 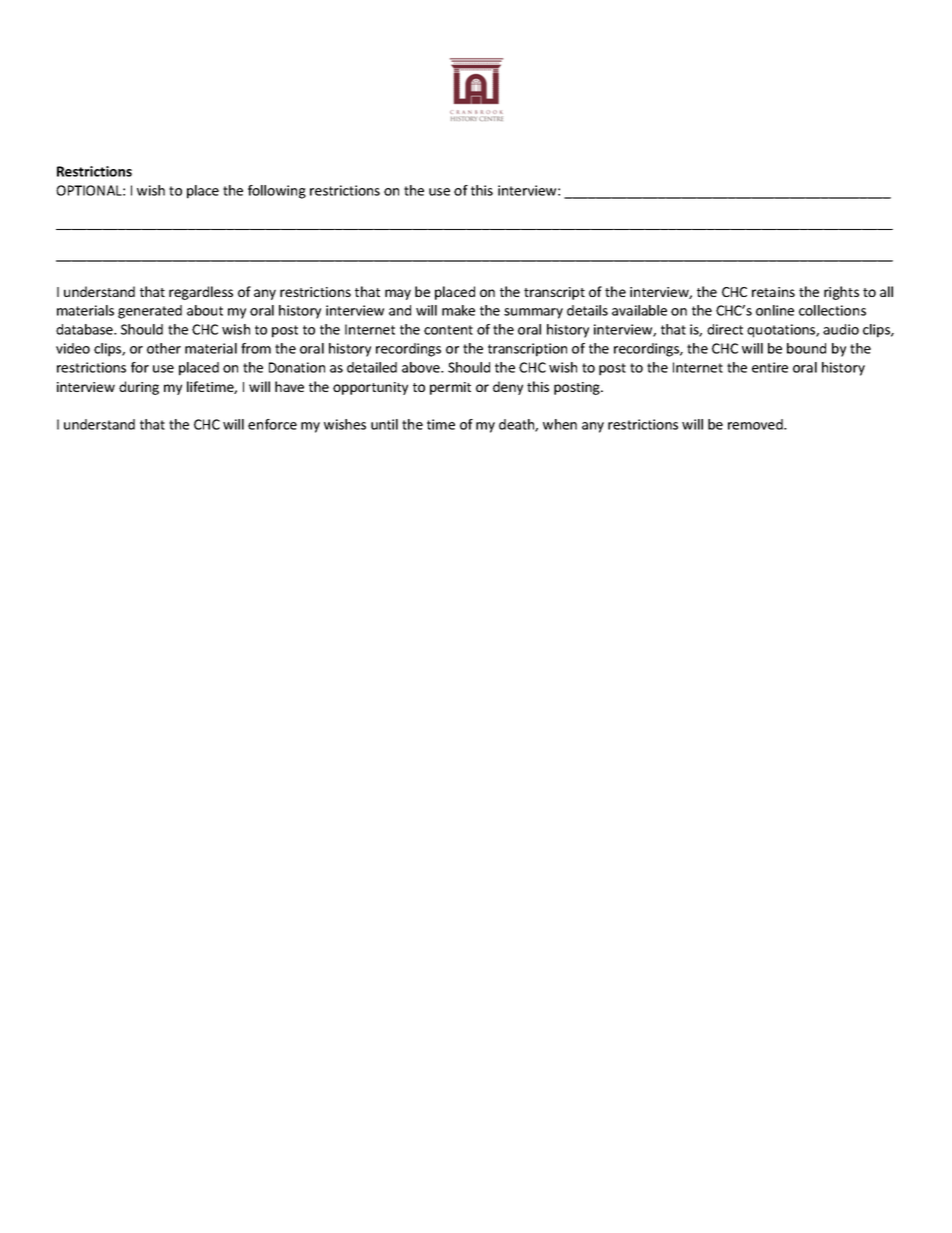 I want to click on make, so click(x=458, y=310).
